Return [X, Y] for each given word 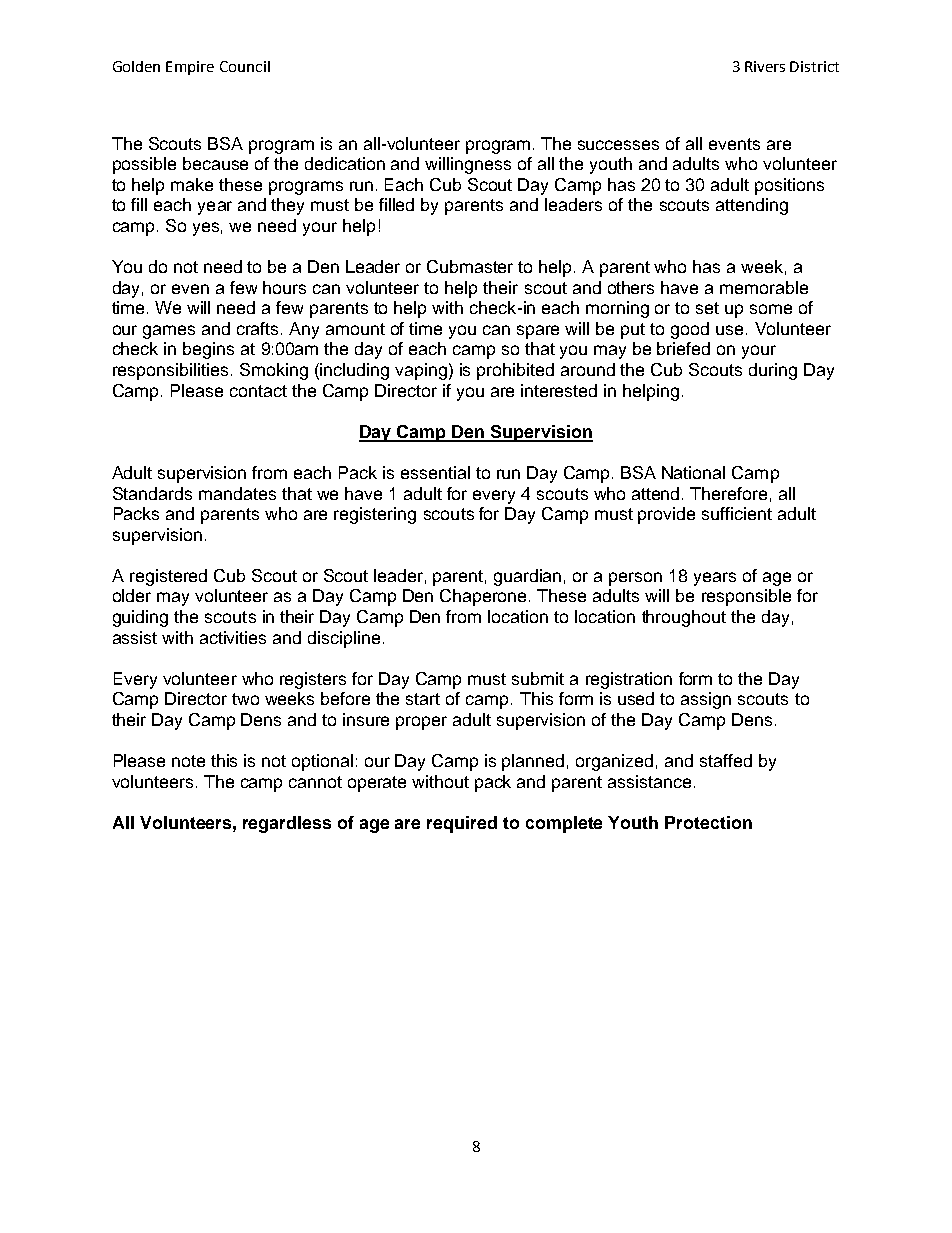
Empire [190, 68]
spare [538, 332]
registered [168, 577]
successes [618, 145]
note [188, 761]
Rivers [765, 66]
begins [208, 350]
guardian [527, 577]
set [707, 308]
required [462, 824]
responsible [746, 597]
